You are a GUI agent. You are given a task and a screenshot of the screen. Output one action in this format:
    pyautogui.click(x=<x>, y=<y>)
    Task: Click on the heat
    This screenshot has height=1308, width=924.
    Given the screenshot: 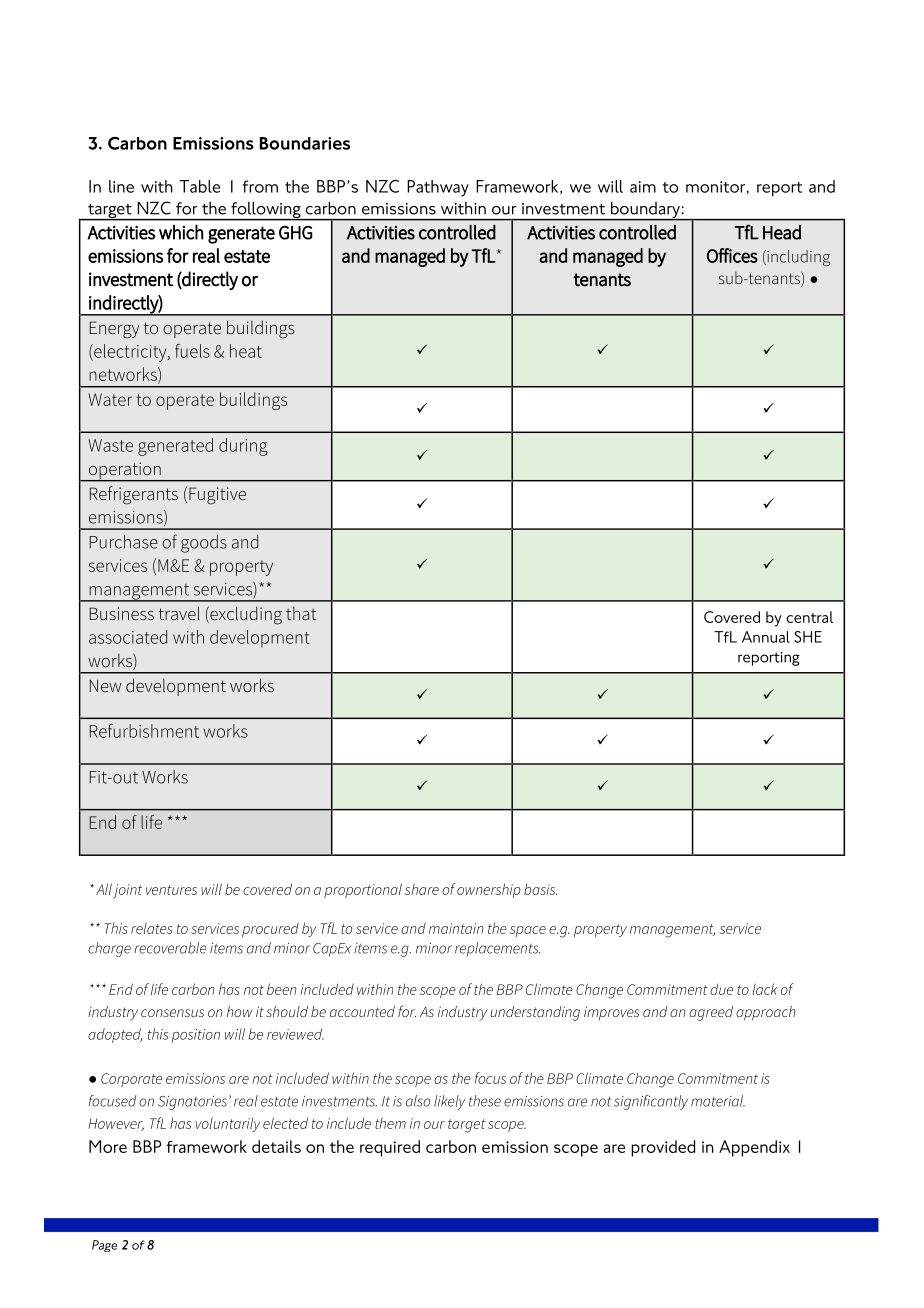 What is the action you would take?
    pyautogui.click(x=246, y=351)
